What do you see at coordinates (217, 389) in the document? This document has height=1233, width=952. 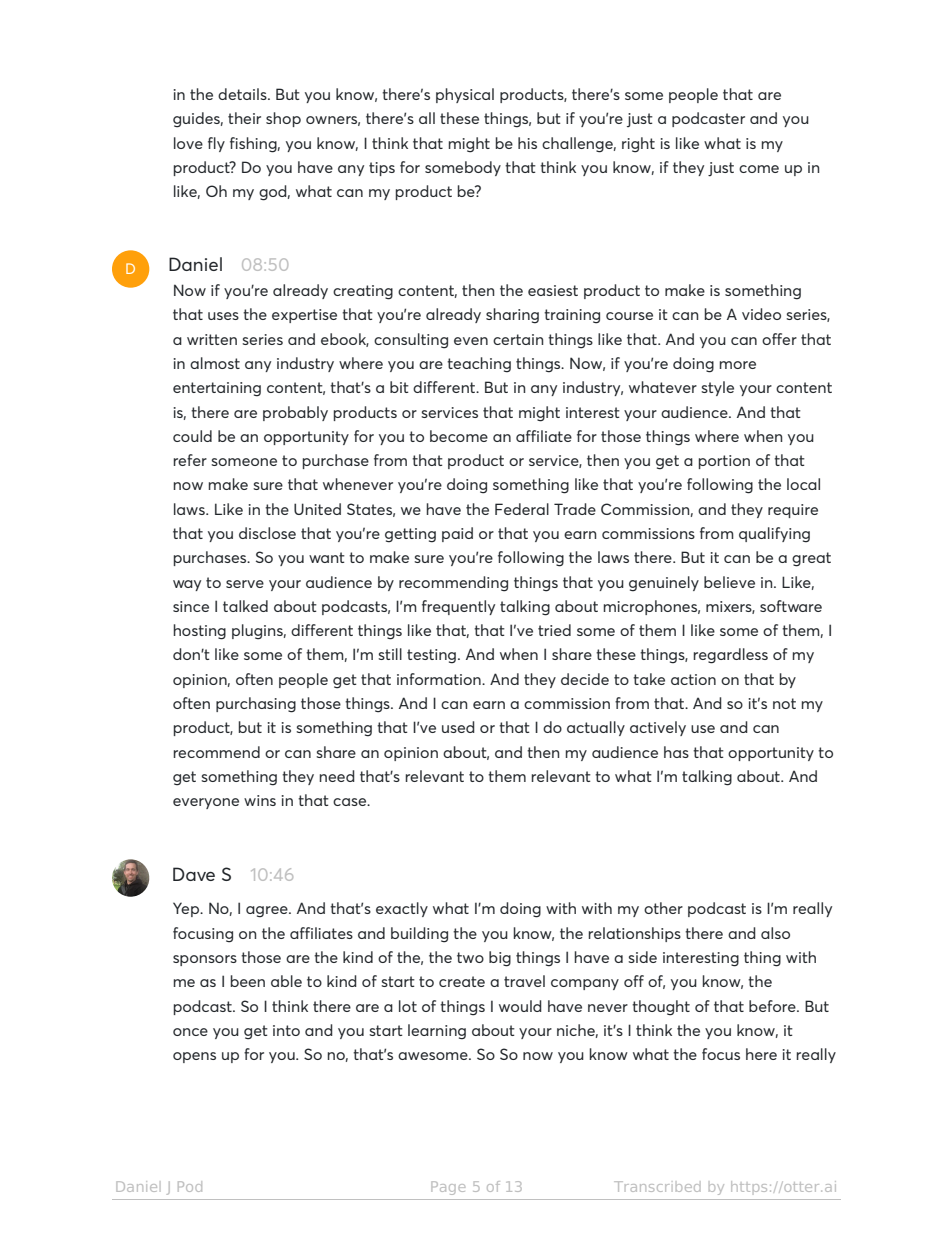 I see `entertaining` at bounding box center [217, 389].
